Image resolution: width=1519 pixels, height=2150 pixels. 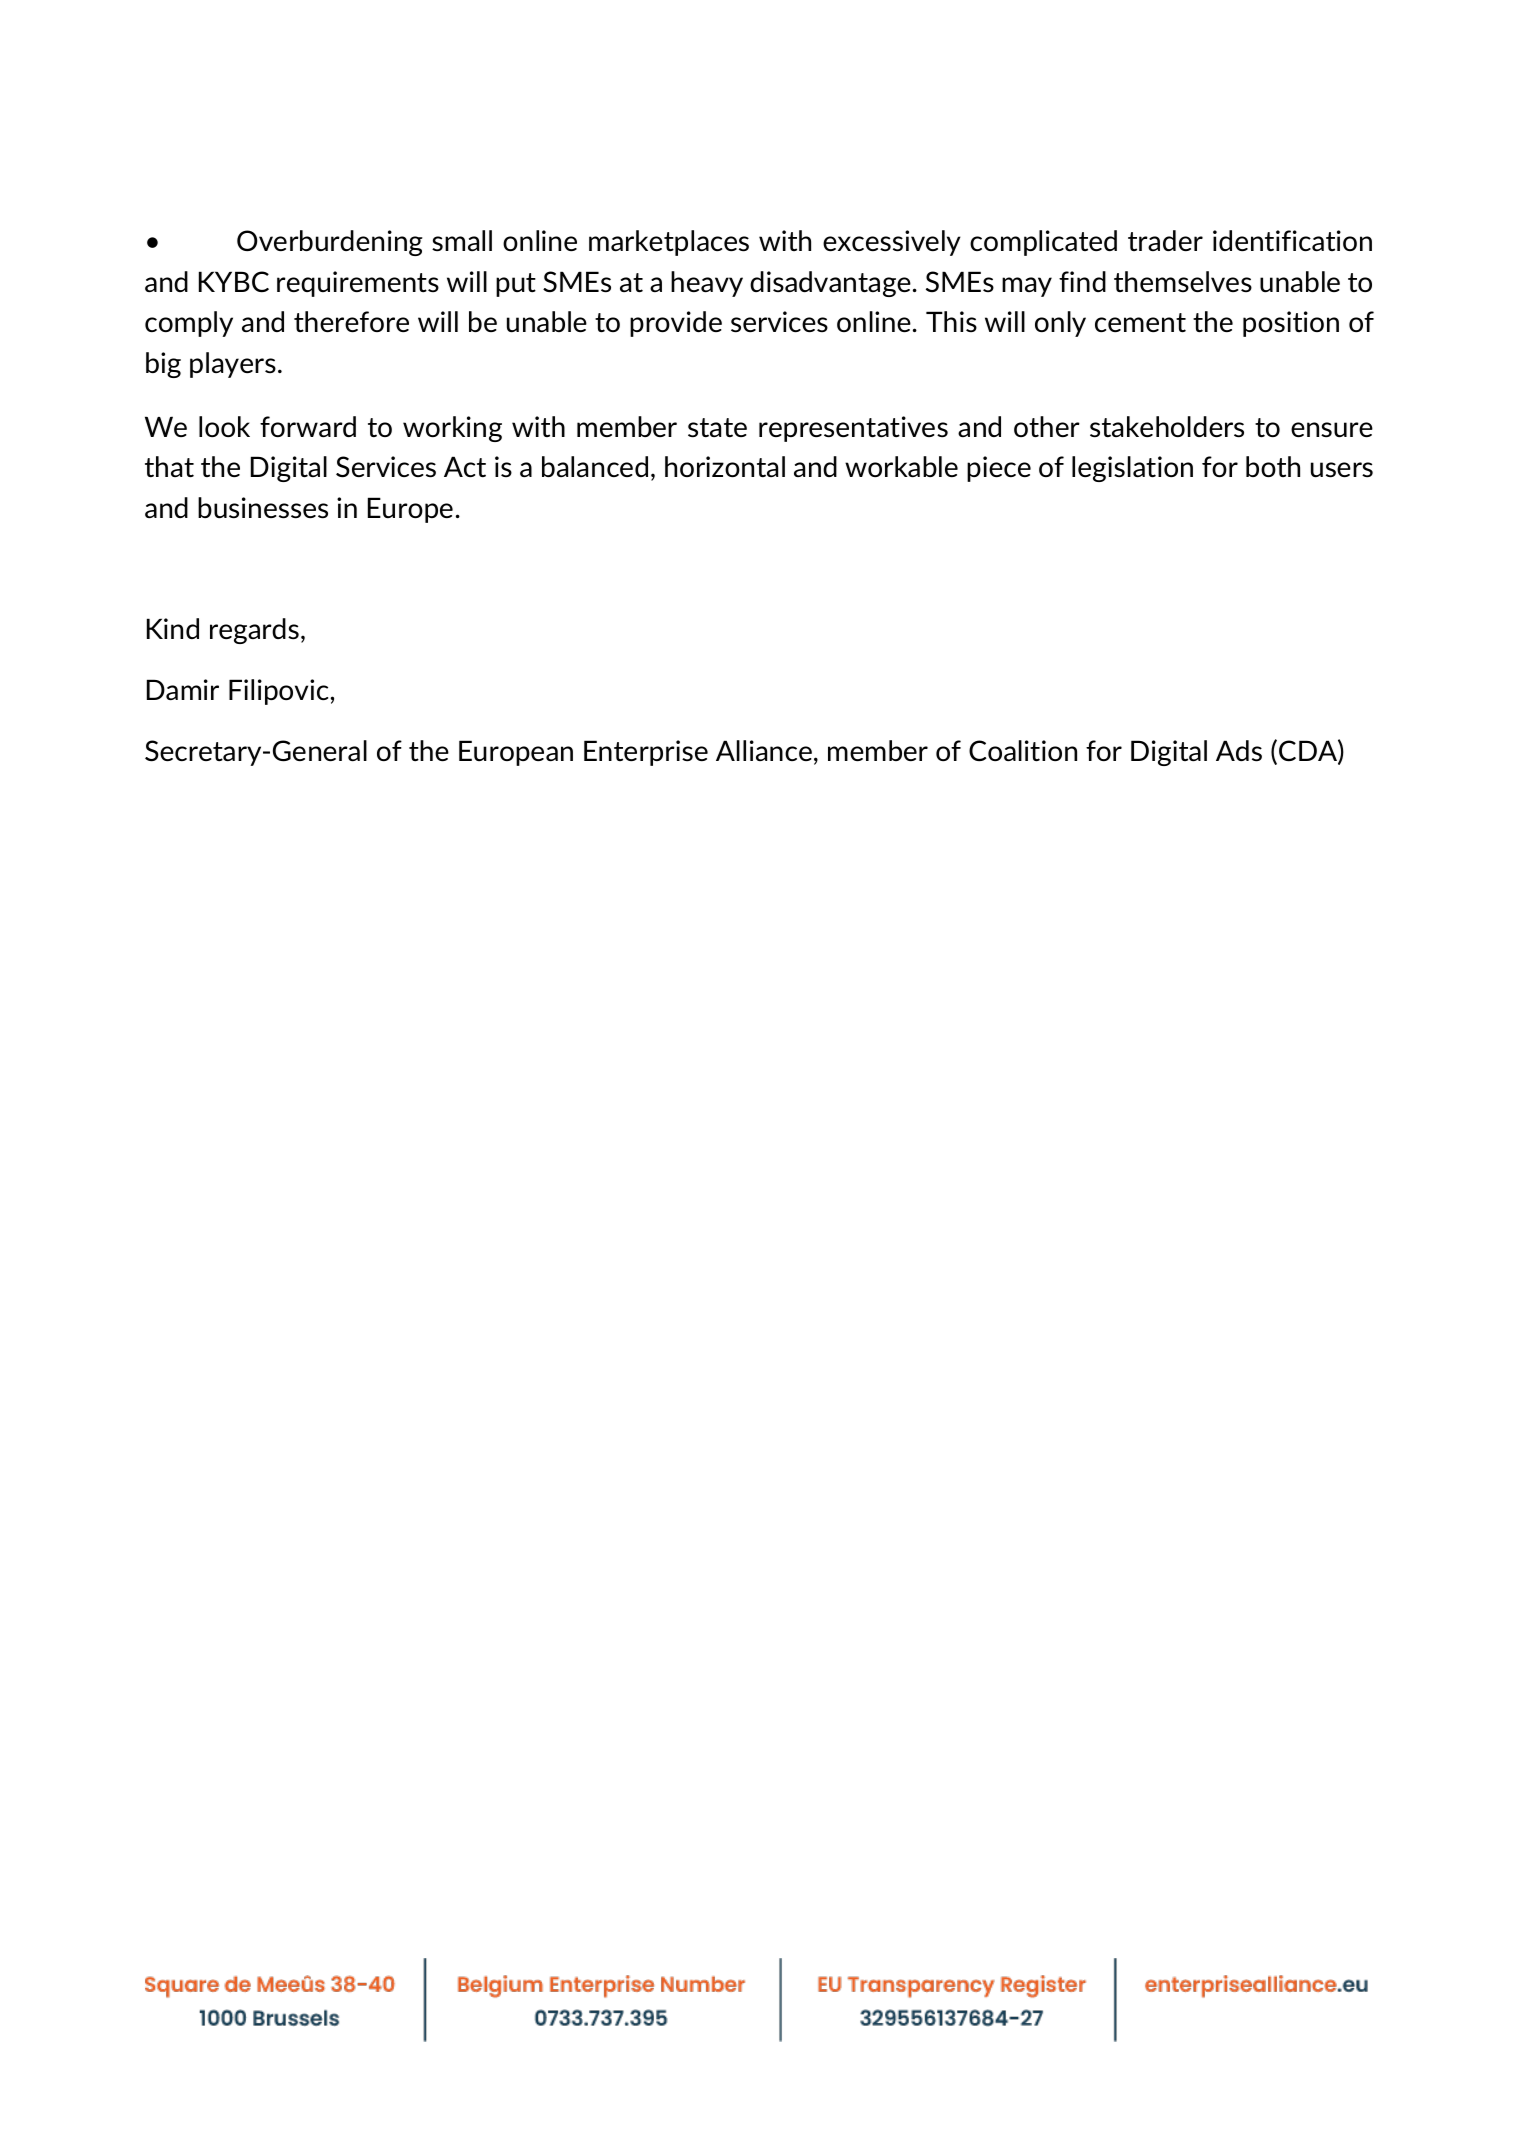 I want to click on Damir, so click(x=183, y=690).
